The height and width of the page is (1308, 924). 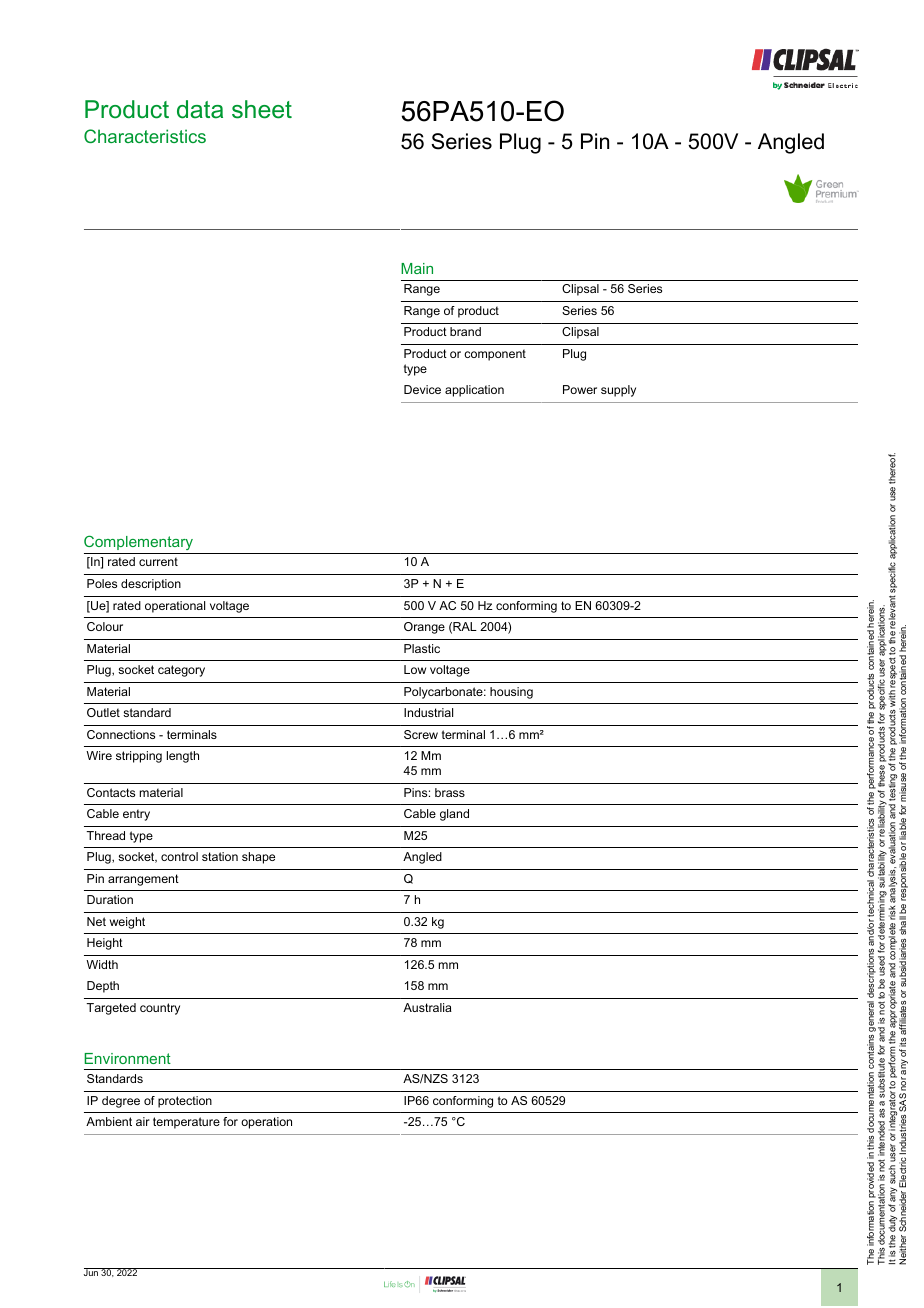 What do you see at coordinates (185, 1102) in the page?
I see `protection` at bounding box center [185, 1102].
